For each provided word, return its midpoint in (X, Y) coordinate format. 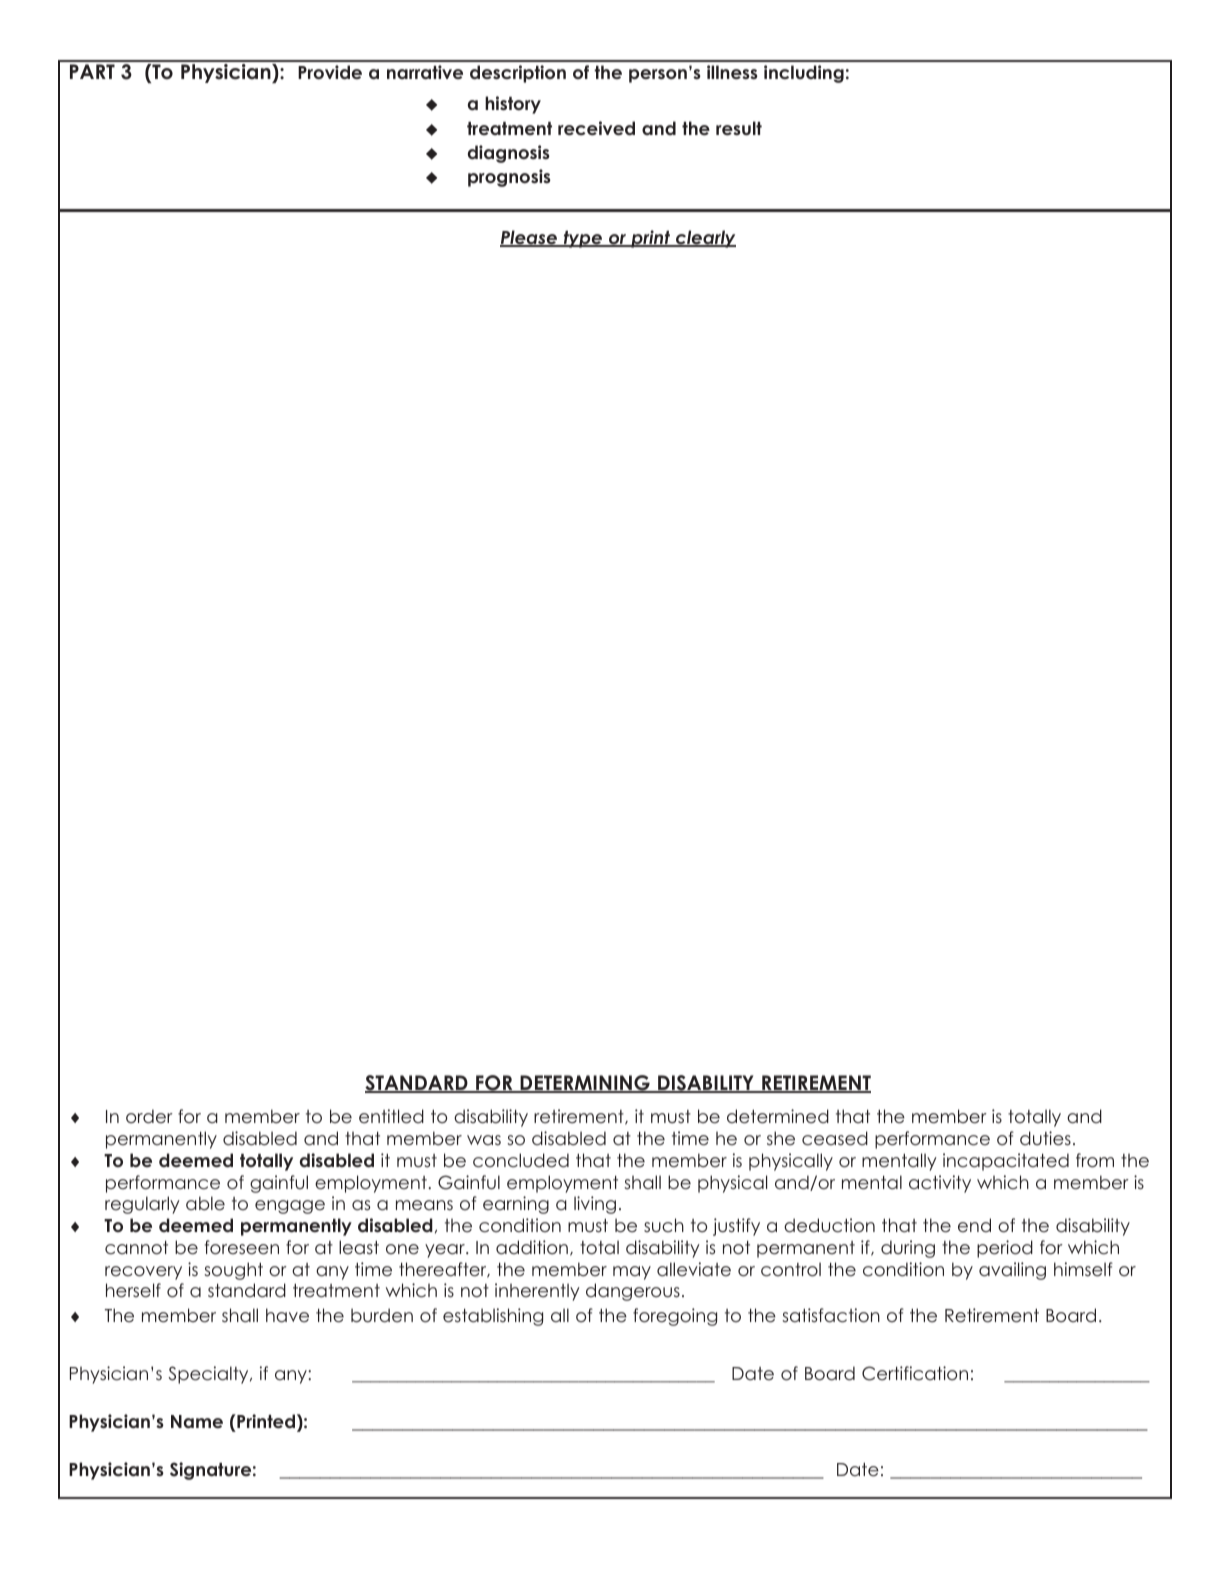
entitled (391, 1116)
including (804, 74)
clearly (705, 239)
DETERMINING (585, 1084)
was (484, 1140)
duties (1045, 1138)
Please (529, 238)
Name (197, 1422)
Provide (330, 72)
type (583, 239)
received (596, 128)
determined (778, 1116)
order (149, 1116)
